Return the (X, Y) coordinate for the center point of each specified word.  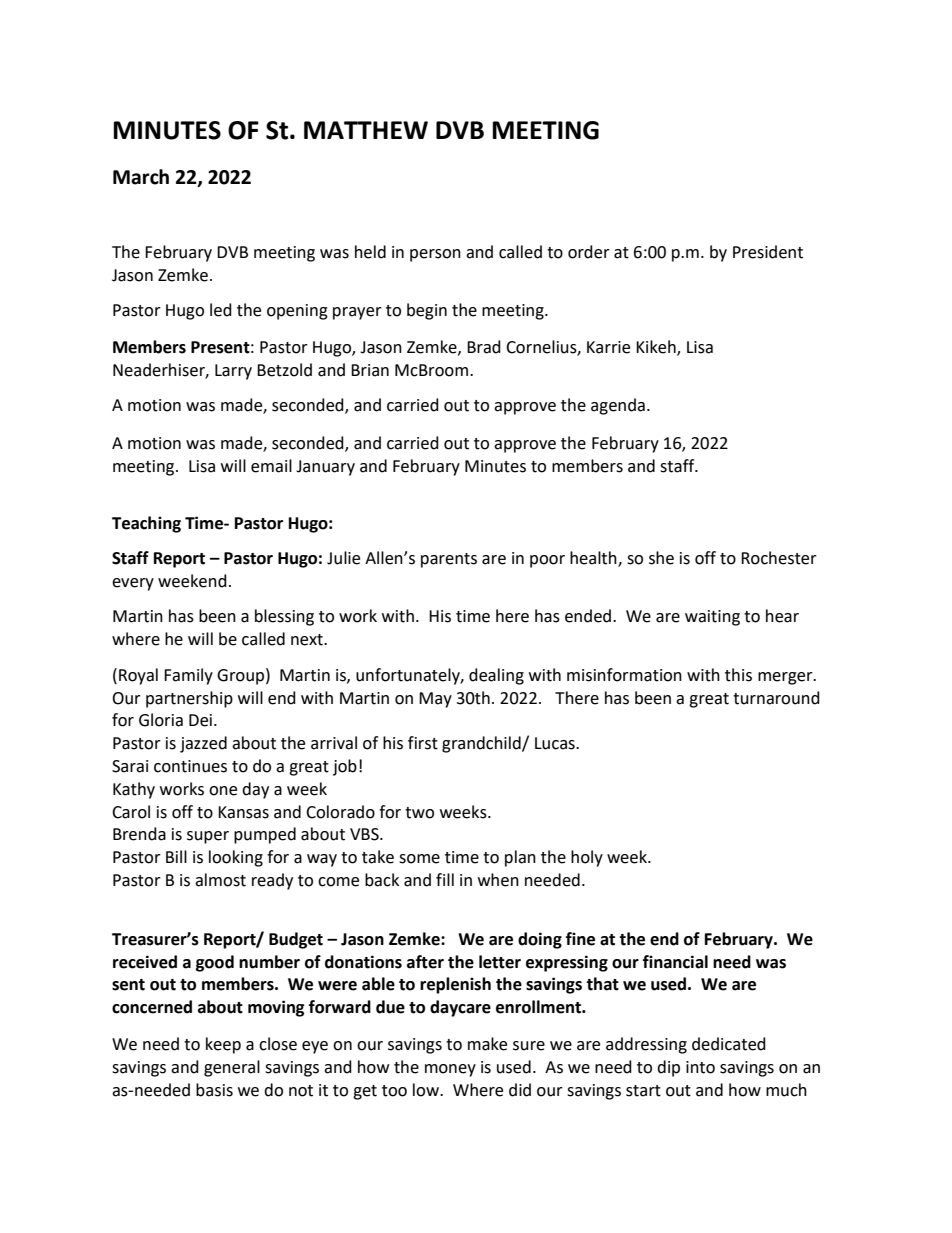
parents (449, 560)
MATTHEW (366, 130)
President (768, 252)
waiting (712, 618)
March (141, 177)
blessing (284, 617)
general (232, 1068)
